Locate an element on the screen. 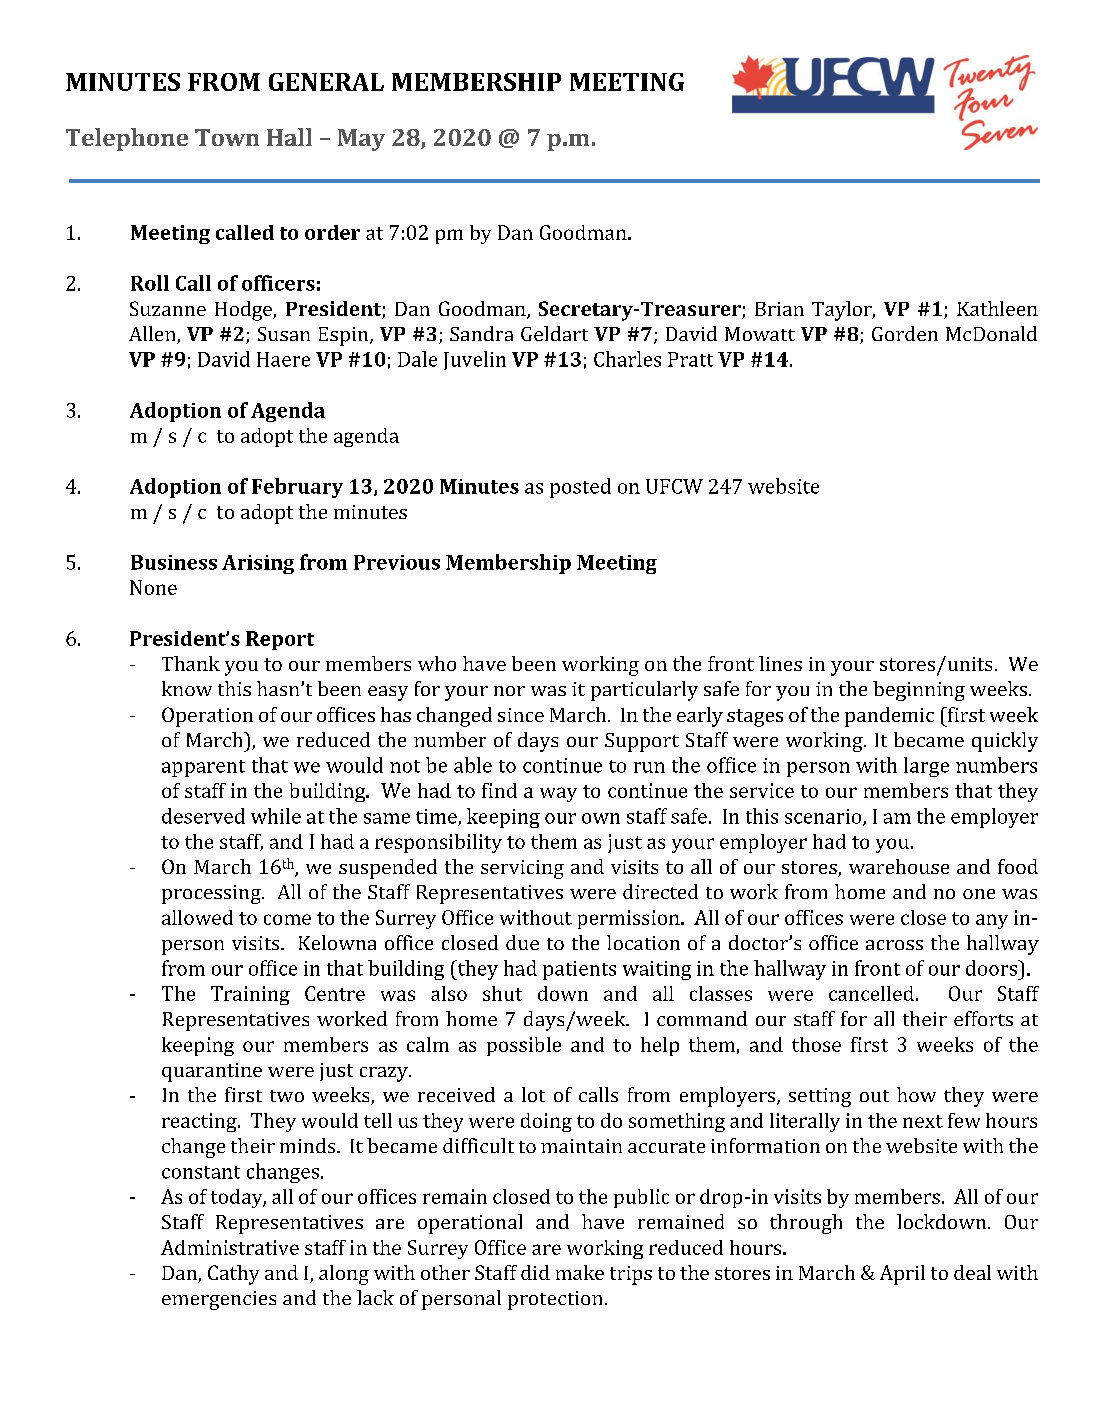 Image resolution: width=1103 pixels, height=1428 pixels. May is located at coordinates (361, 140).
